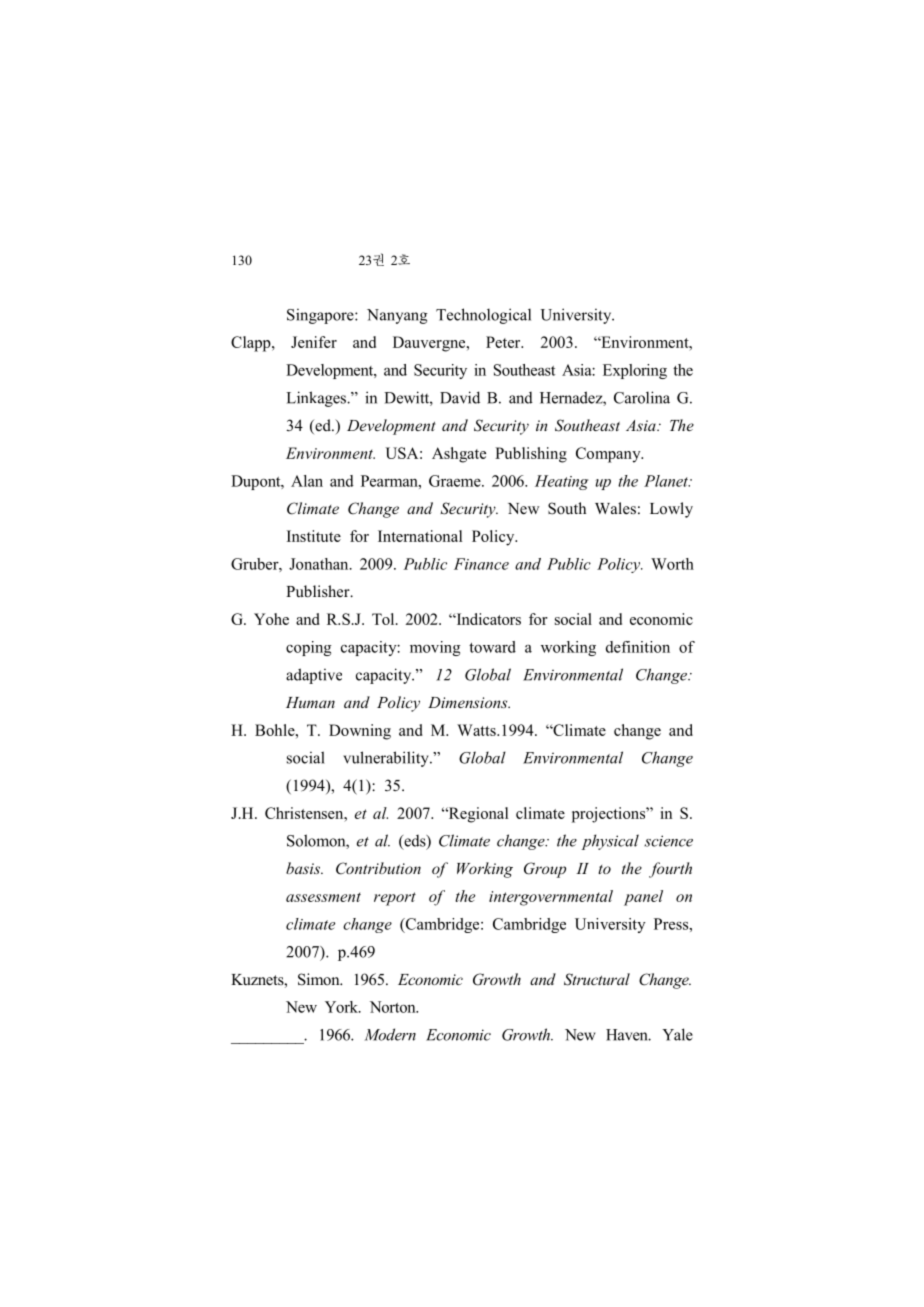 This screenshot has width=924, height=1307. Describe the element at coordinates (343, 1007) in the screenshot. I see `York` at that location.
